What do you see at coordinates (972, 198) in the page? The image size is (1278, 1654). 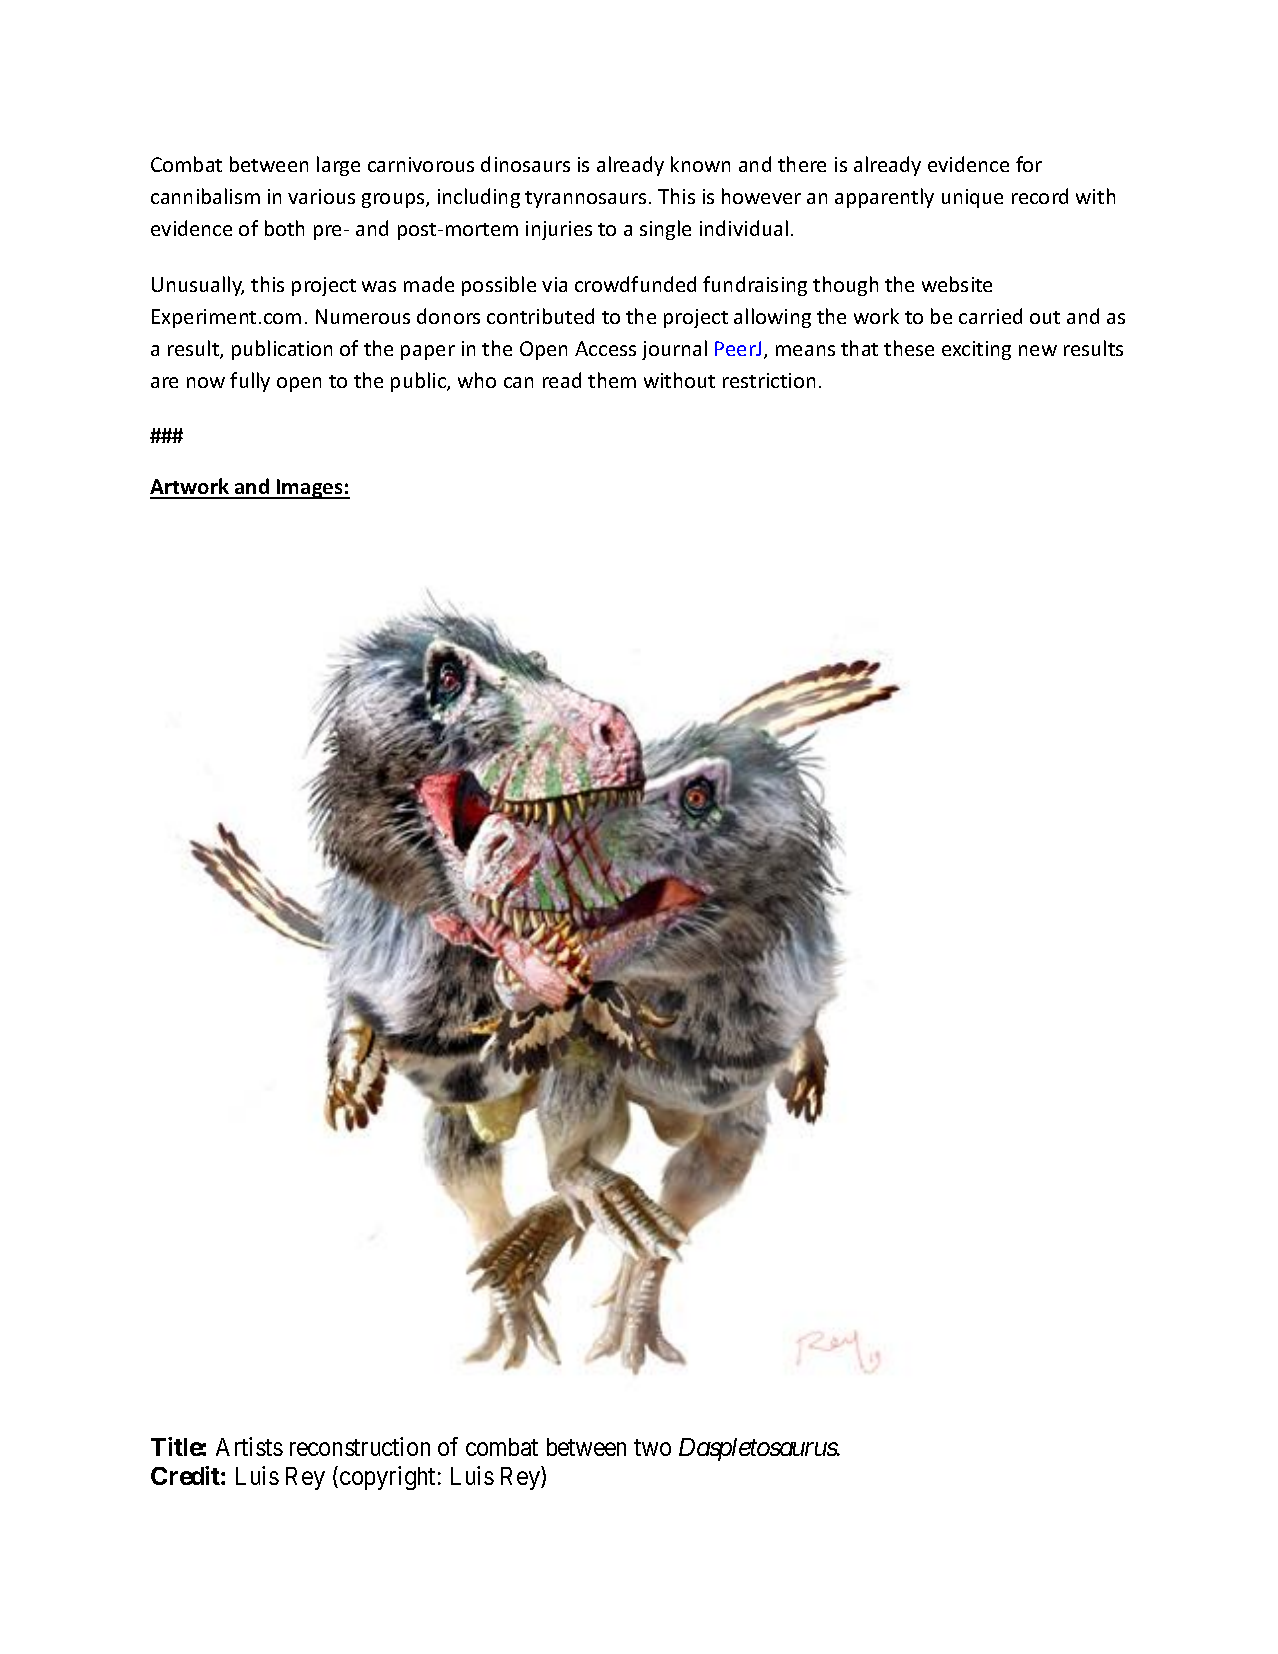 I see `unique` at bounding box center [972, 198].
